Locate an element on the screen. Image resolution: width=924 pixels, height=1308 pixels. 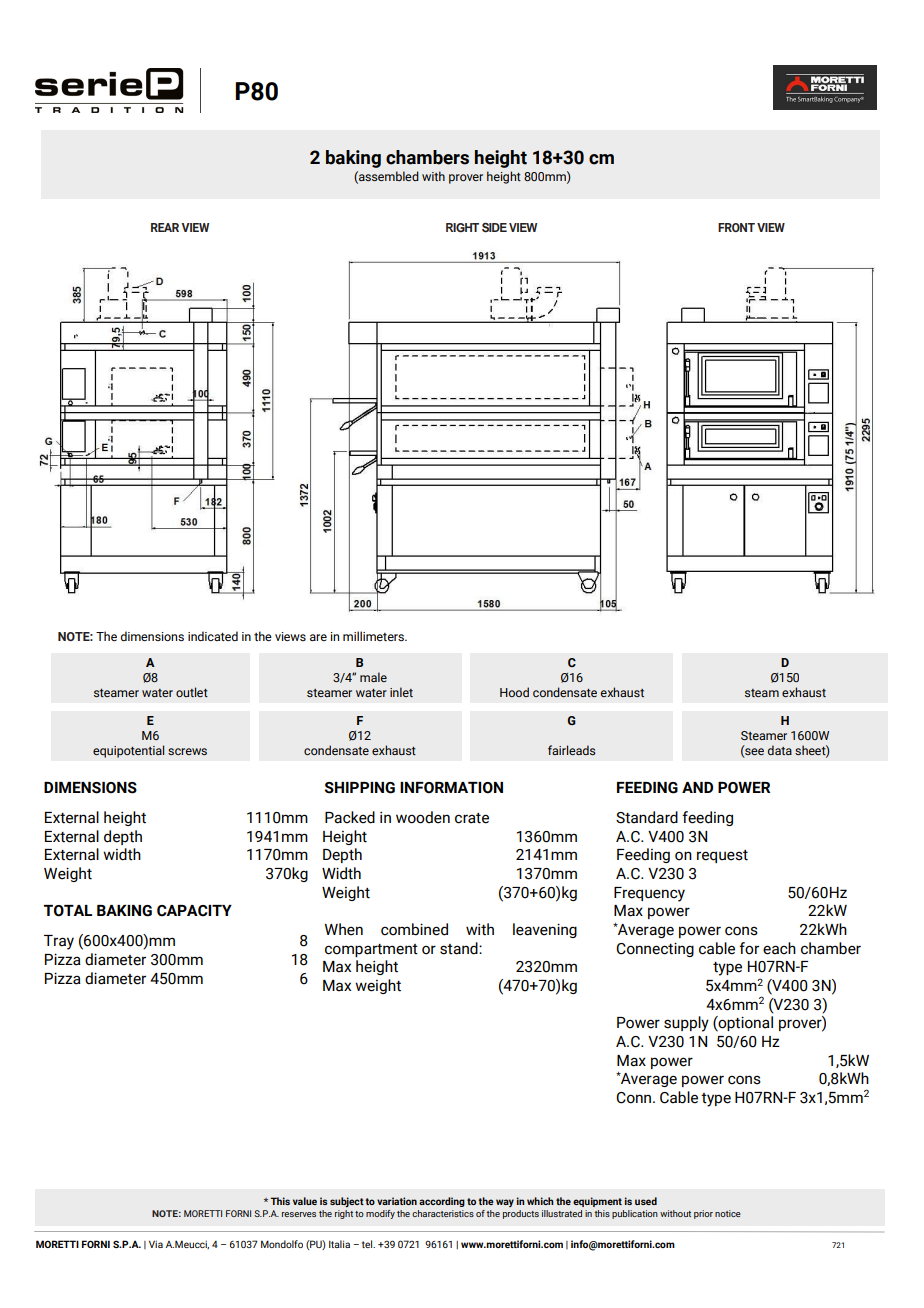
millimeters is located at coordinates (374, 636).
